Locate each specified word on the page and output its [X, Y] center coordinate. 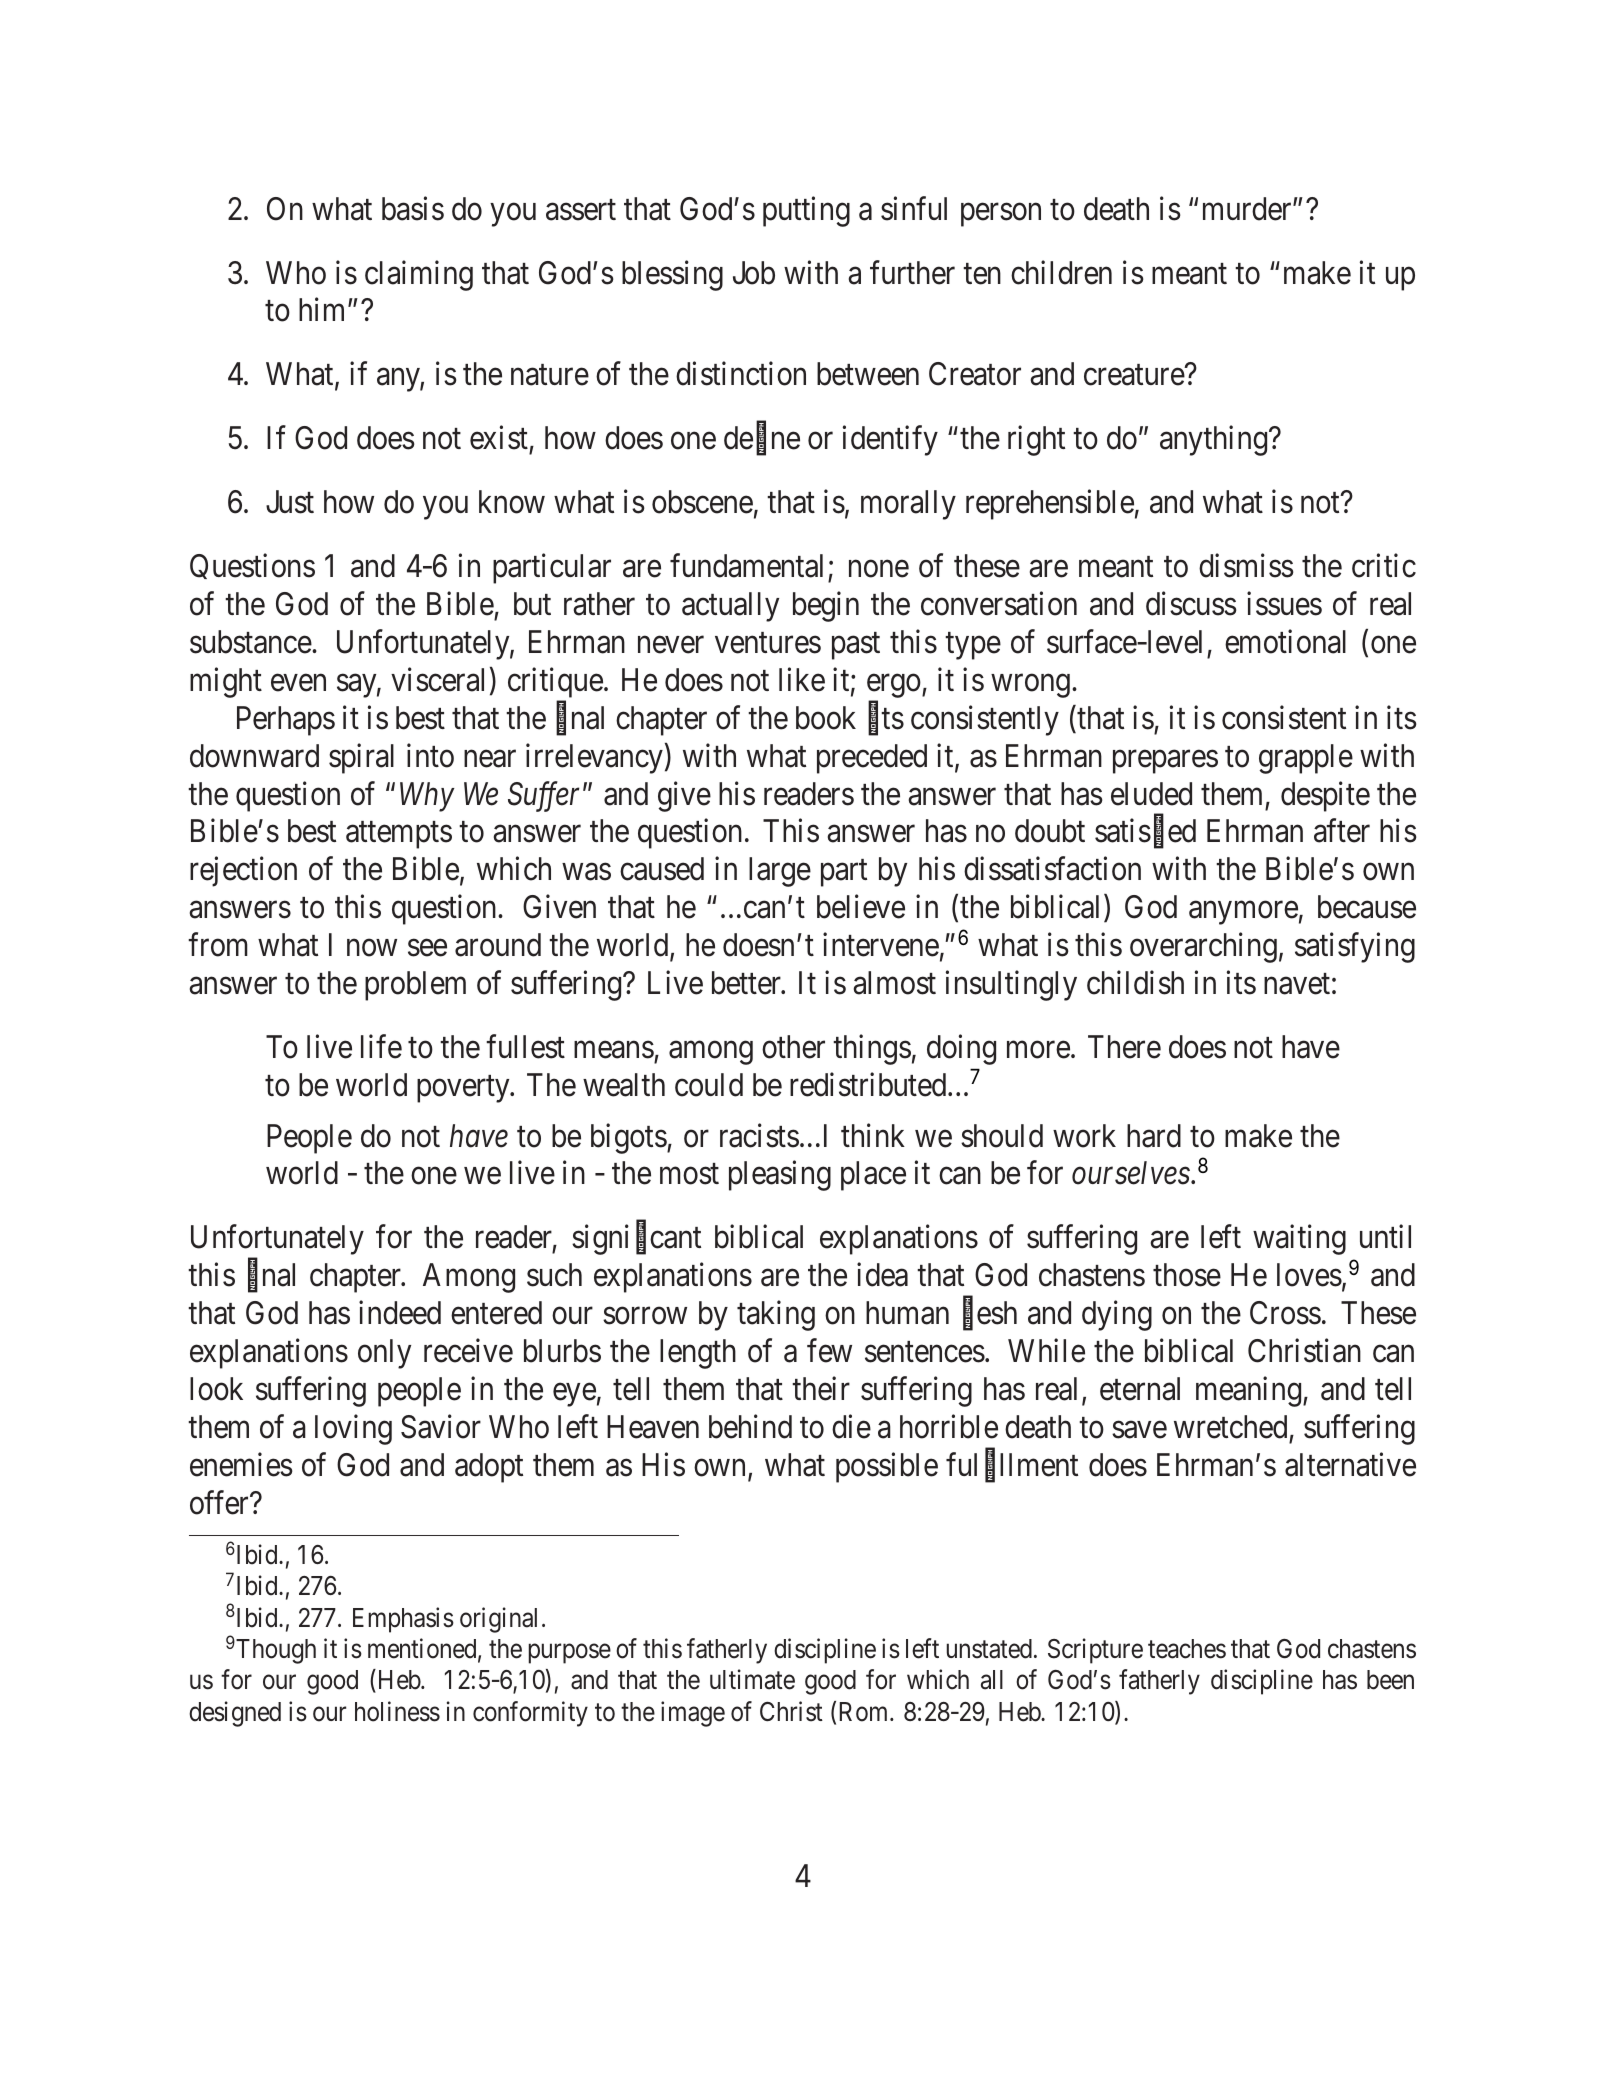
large [780, 872]
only [384, 1354]
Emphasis [403, 1620]
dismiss [1246, 566]
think [873, 1135]
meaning [1248, 1392]
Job [754, 273]
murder [1248, 209]
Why [427, 797]
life [381, 1046]
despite [1325, 796]
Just [290, 502]
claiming [419, 275]
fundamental [749, 567]
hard [1154, 1136]
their [821, 1389]
